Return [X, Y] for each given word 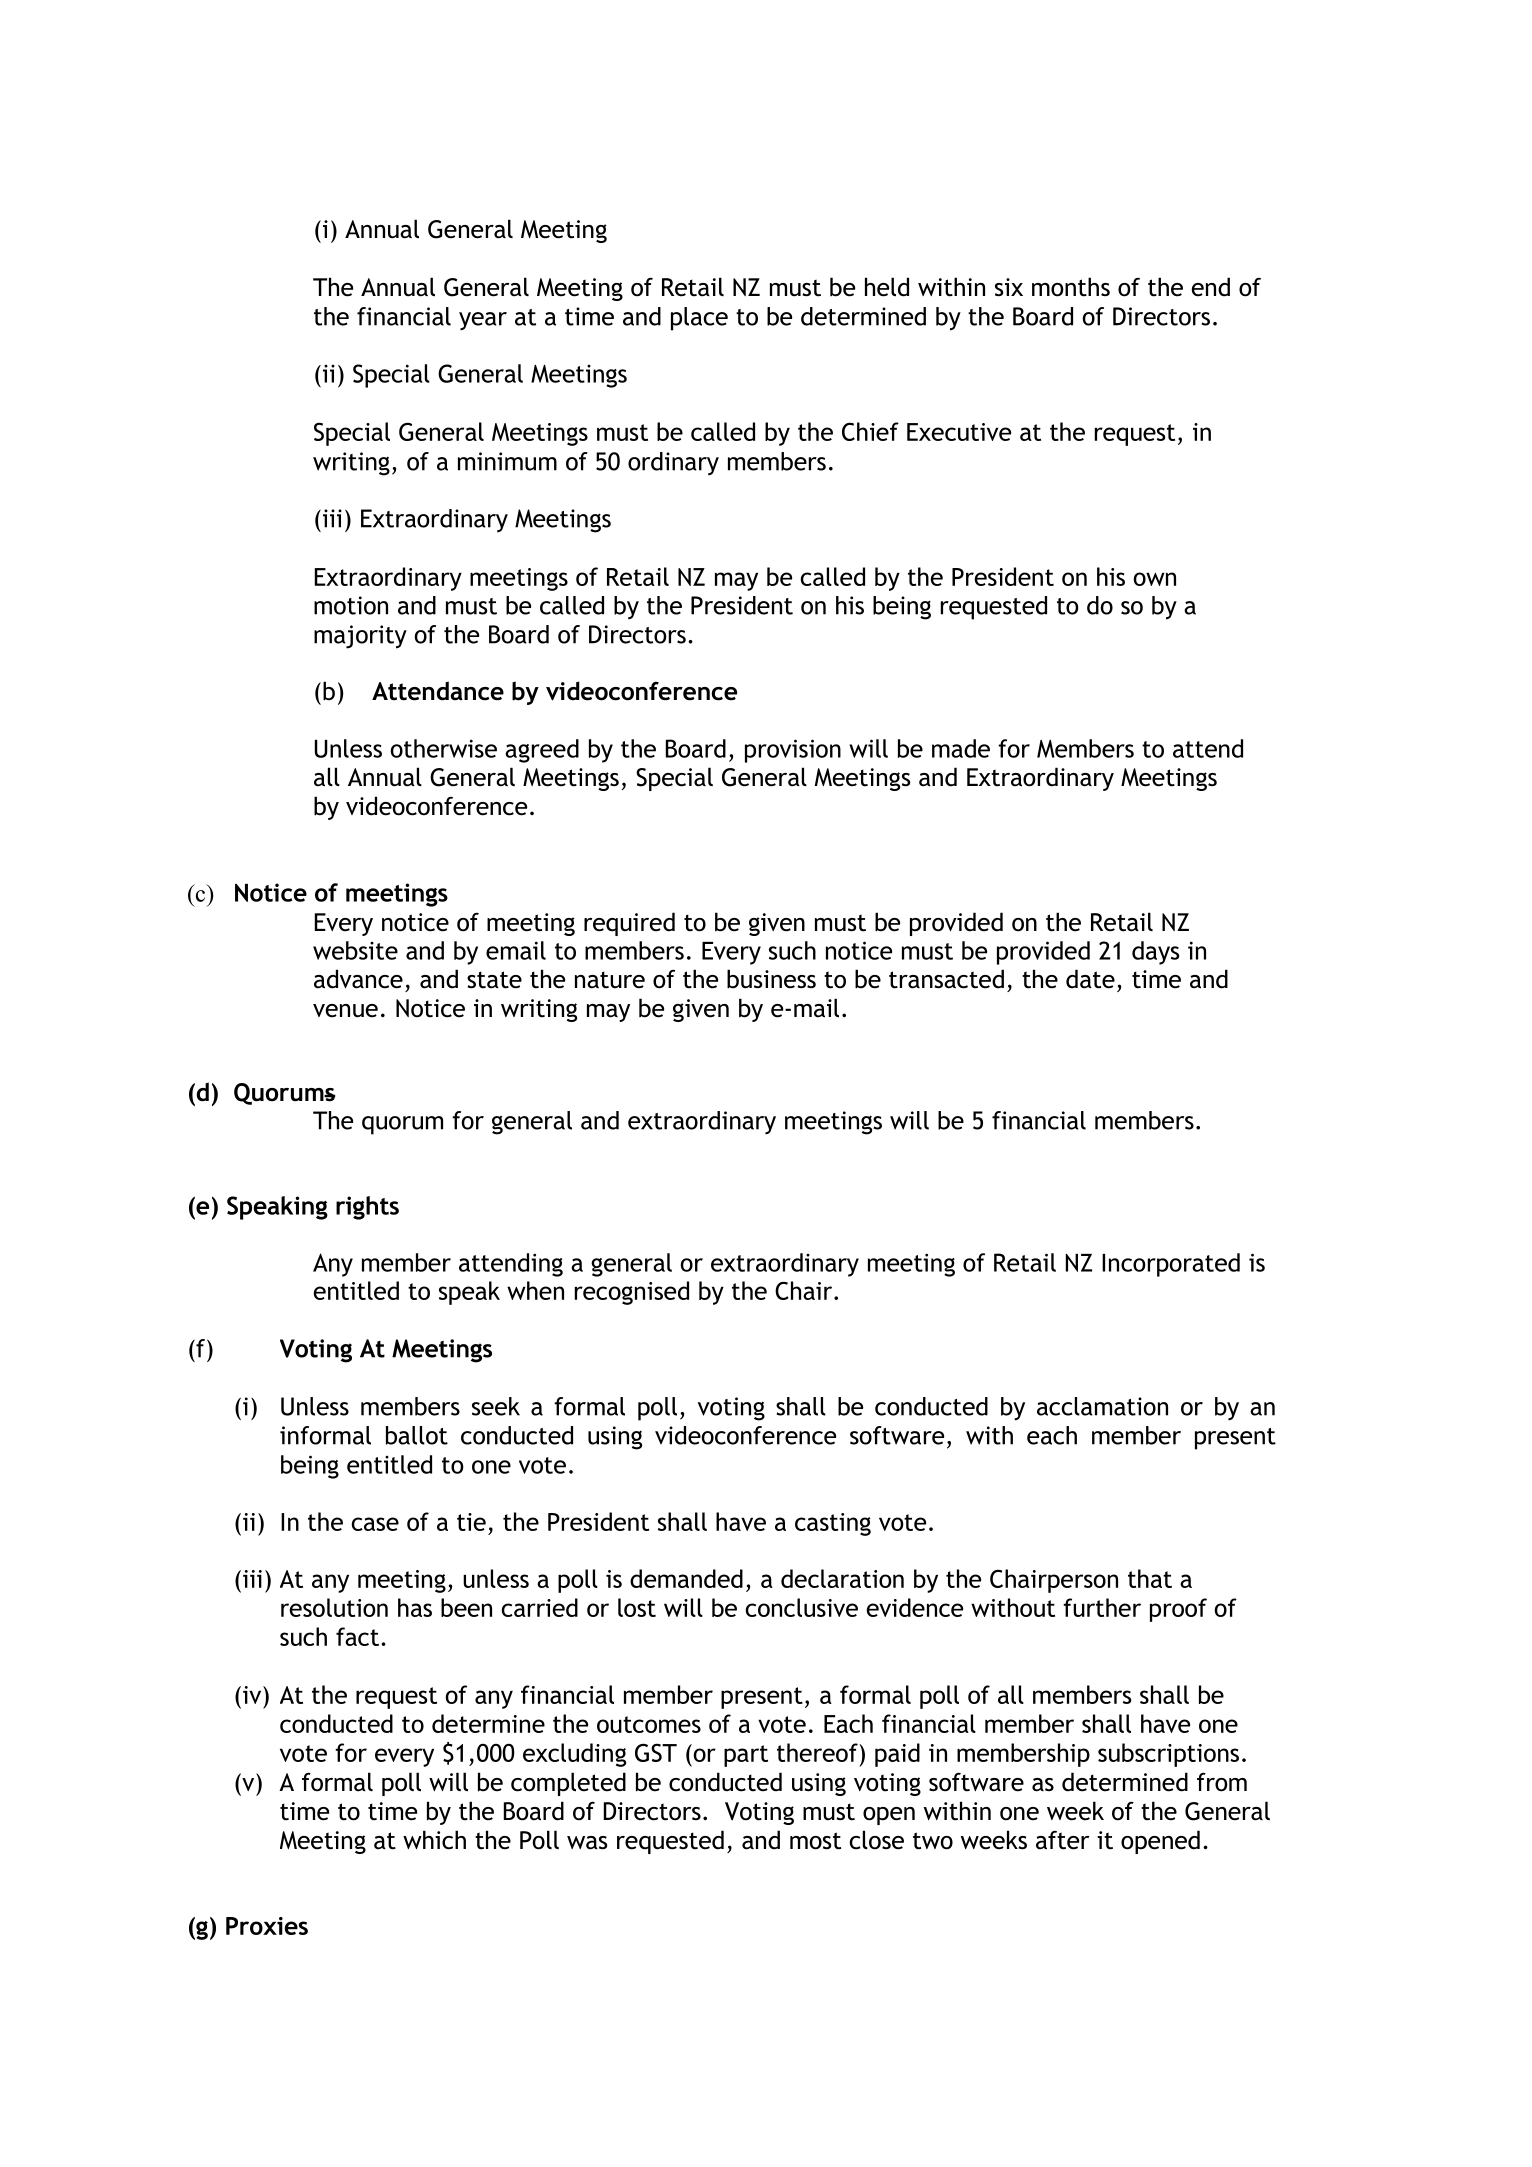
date [1090, 979]
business [771, 979]
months [1071, 287]
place [699, 319]
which [434, 1840]
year [483, 321]
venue [345, 1011]
